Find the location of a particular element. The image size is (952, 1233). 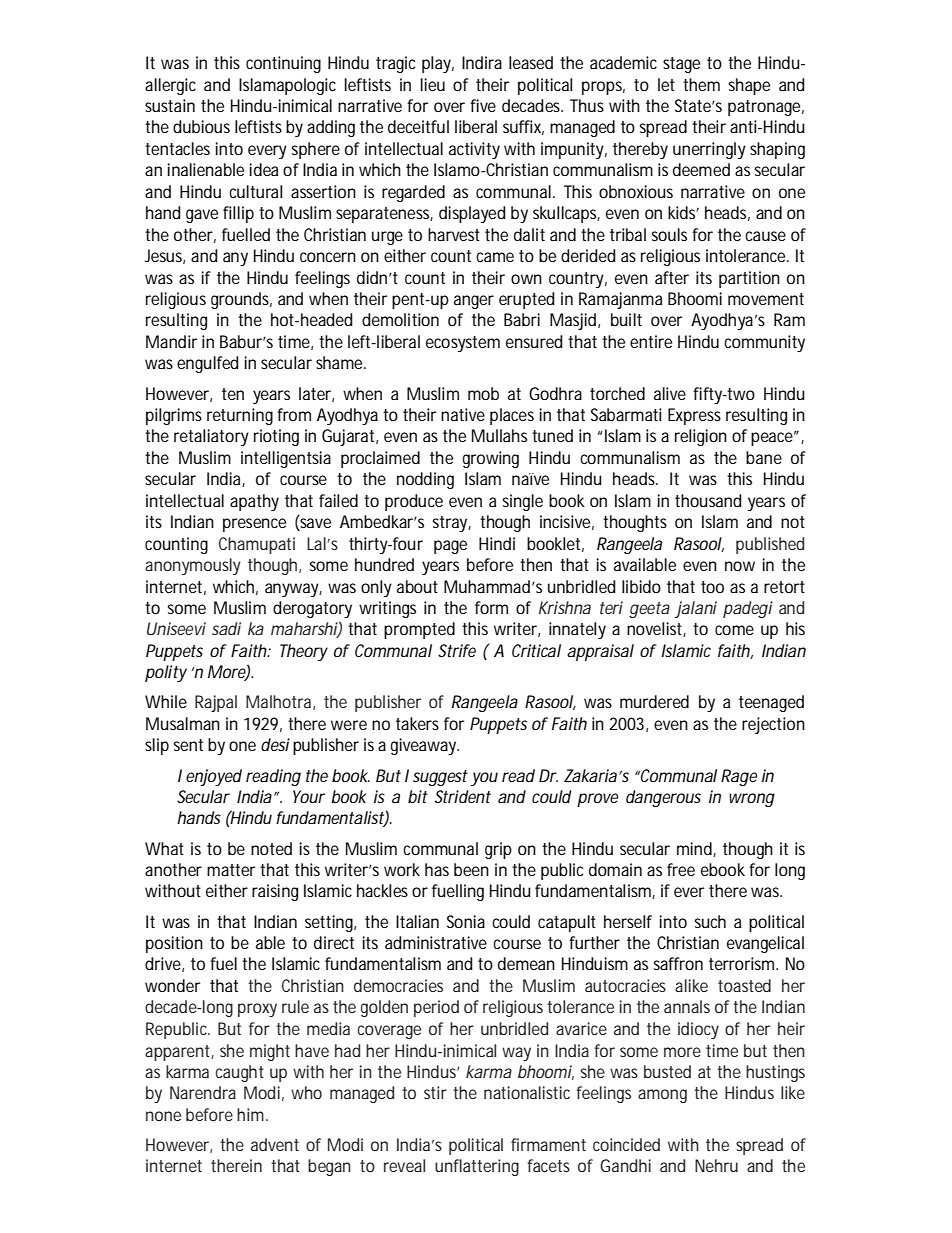

dubious is located at coordinates (201, 126).
